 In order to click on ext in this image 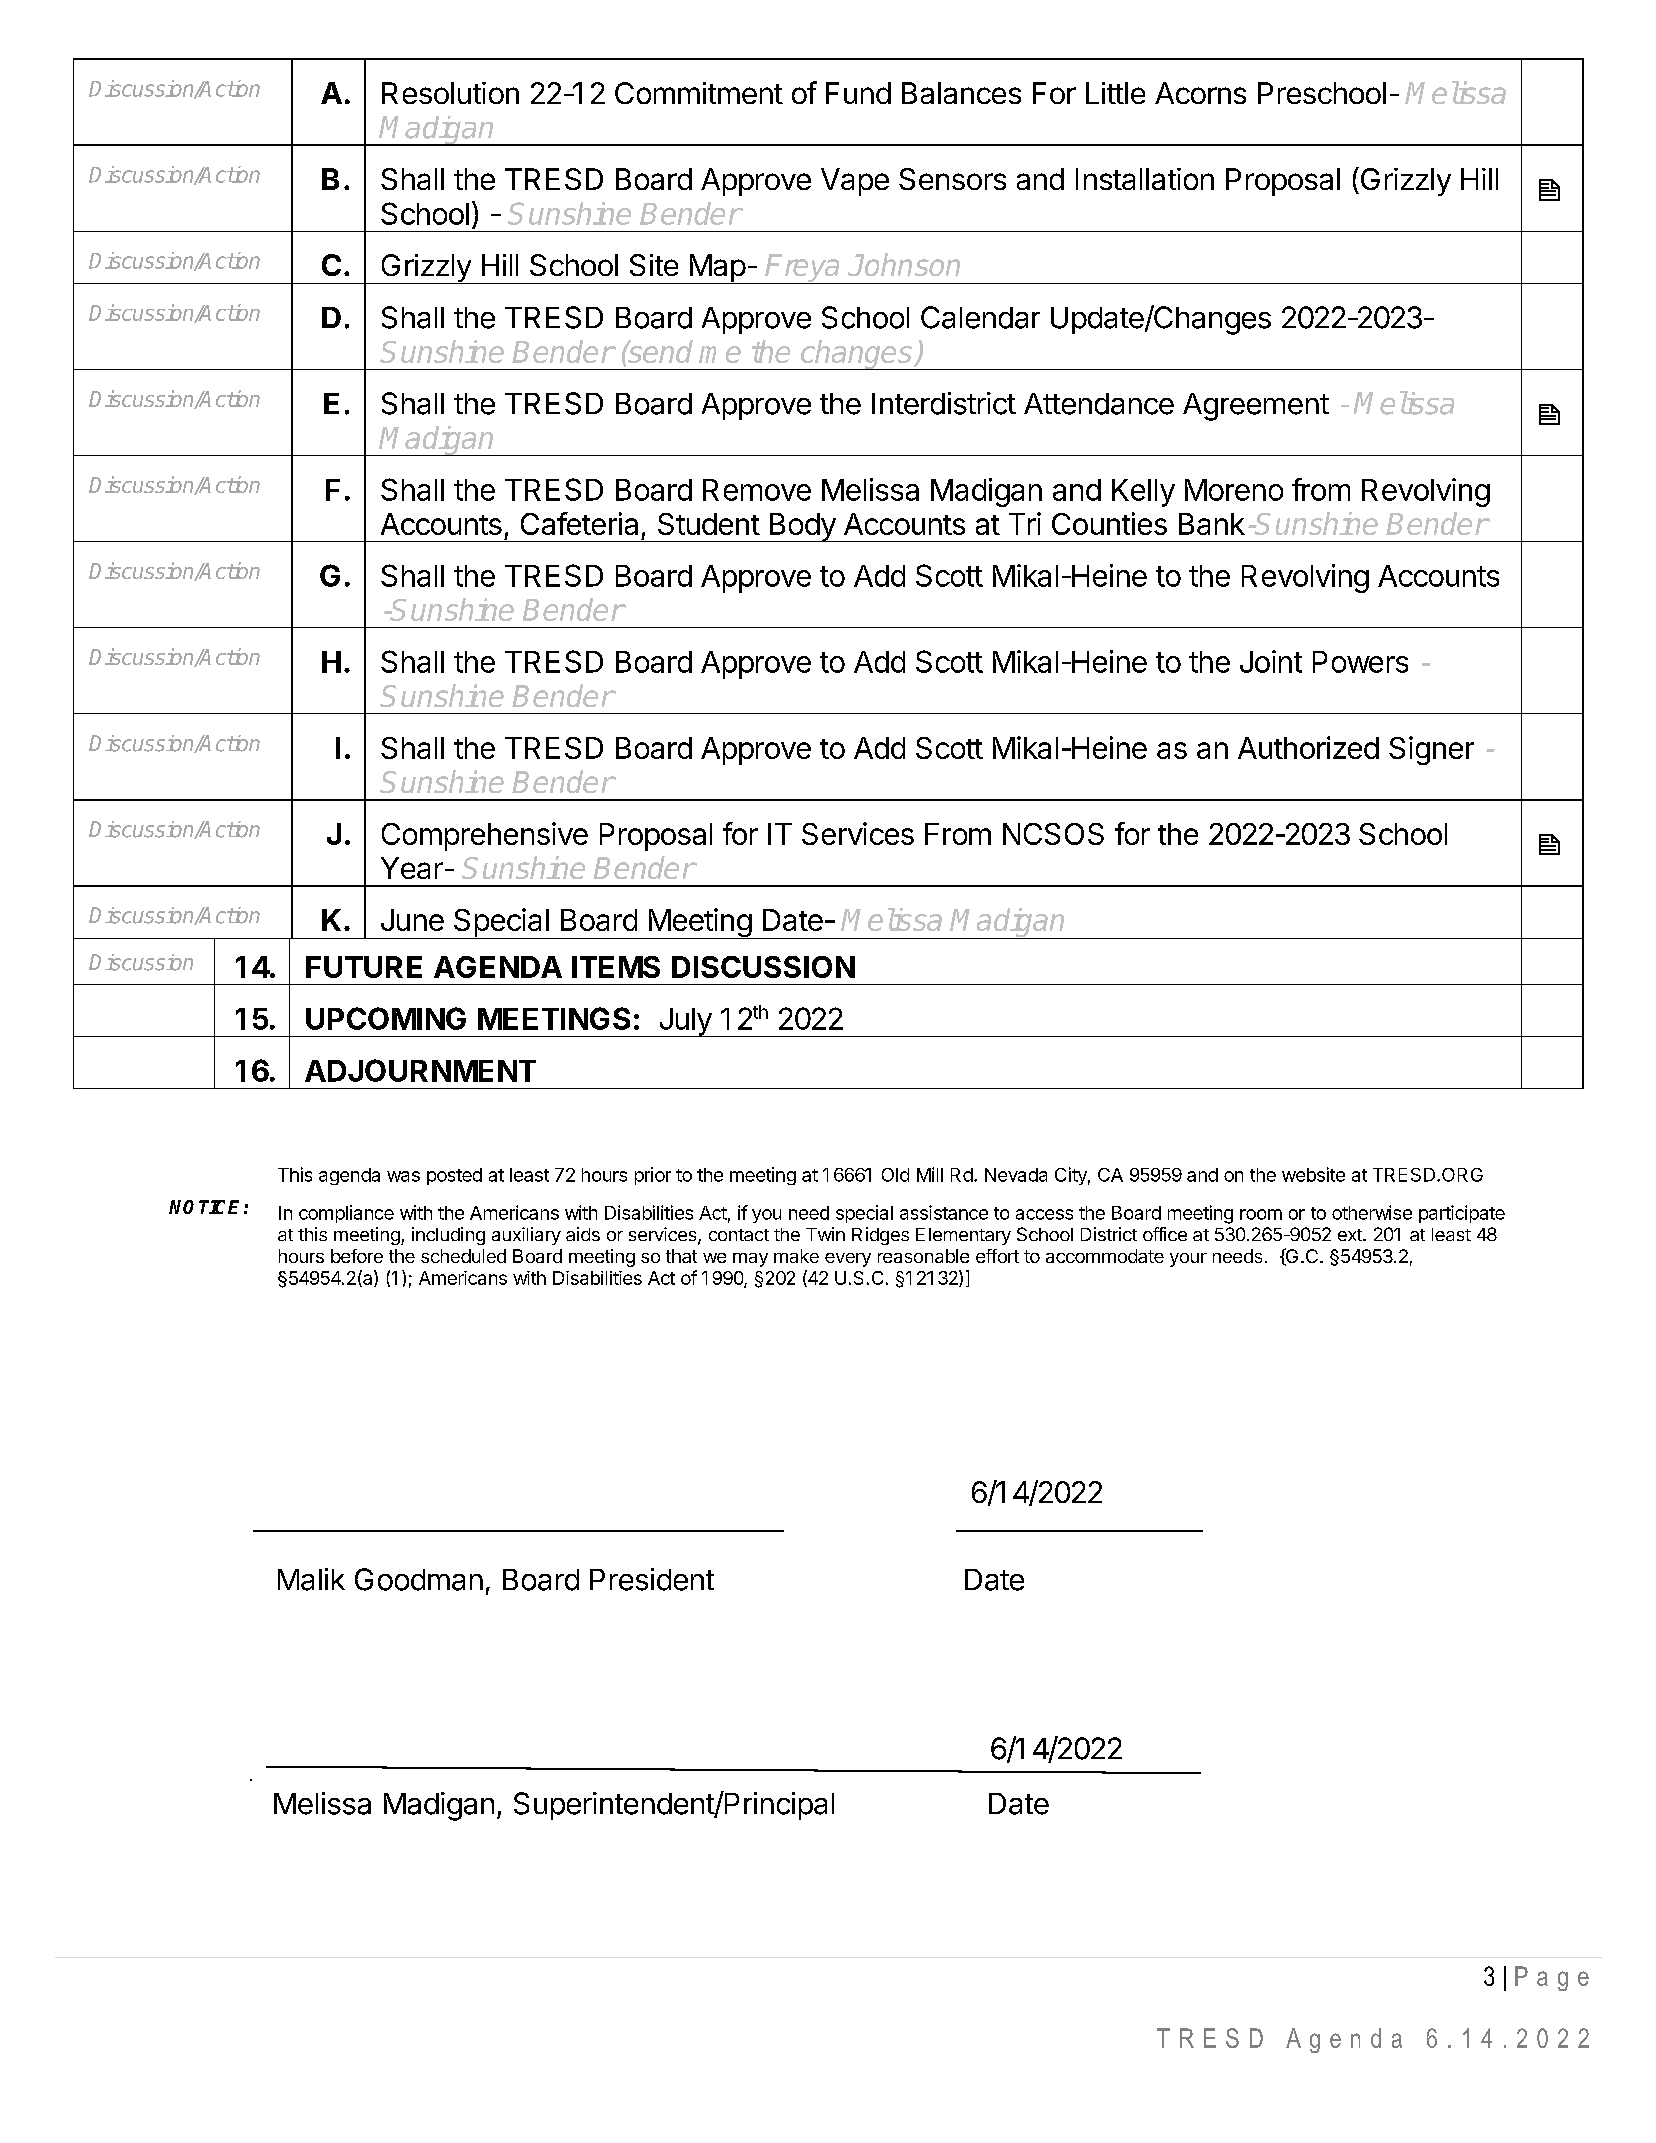, I will do `click(1351, 1235)`.
